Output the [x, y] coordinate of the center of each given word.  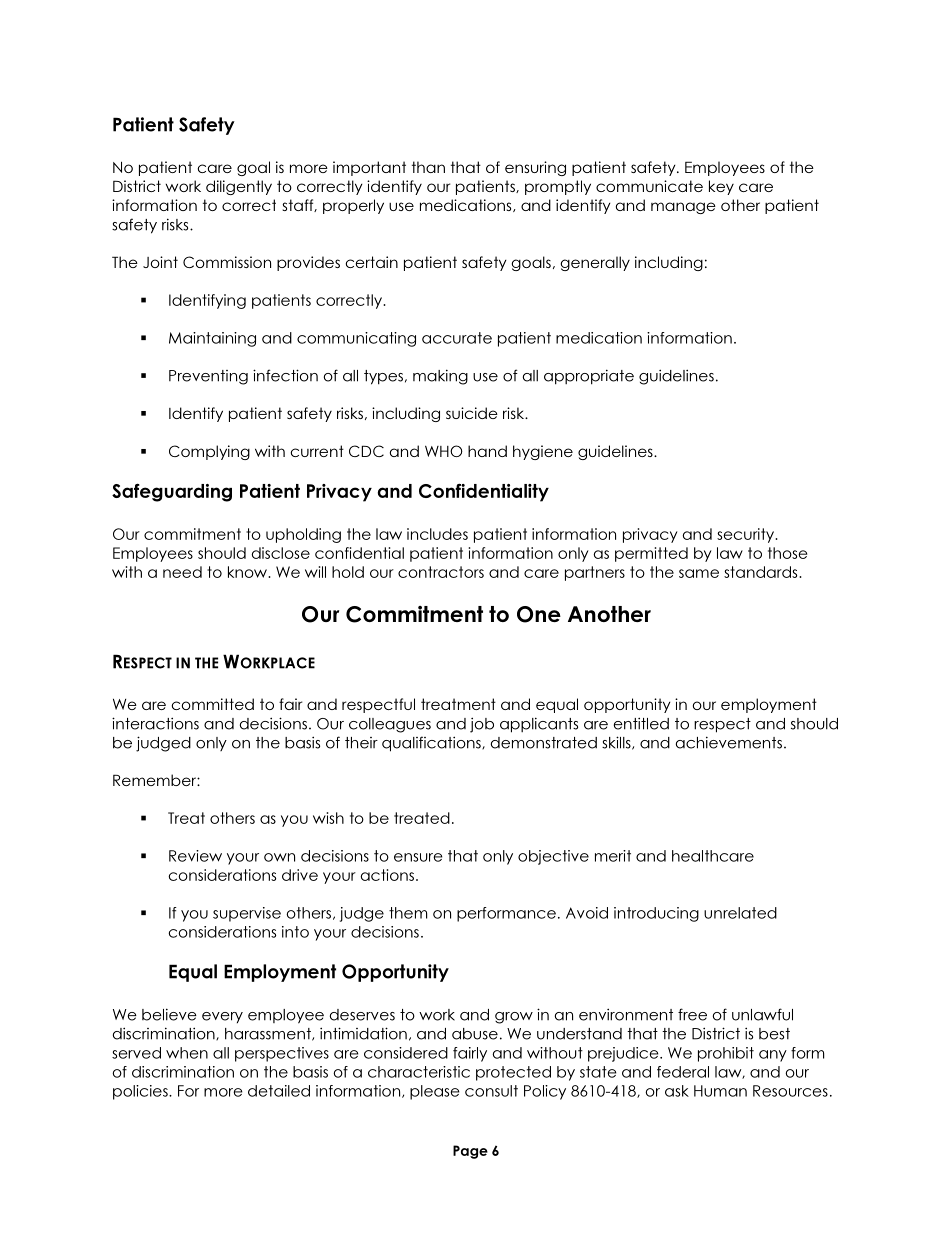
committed [213, 704]
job [482, 725]
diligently [239, 187]
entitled [641, 723]
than [428, 167]
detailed [279, 1091]
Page [470, 1152]
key [721, 187]
